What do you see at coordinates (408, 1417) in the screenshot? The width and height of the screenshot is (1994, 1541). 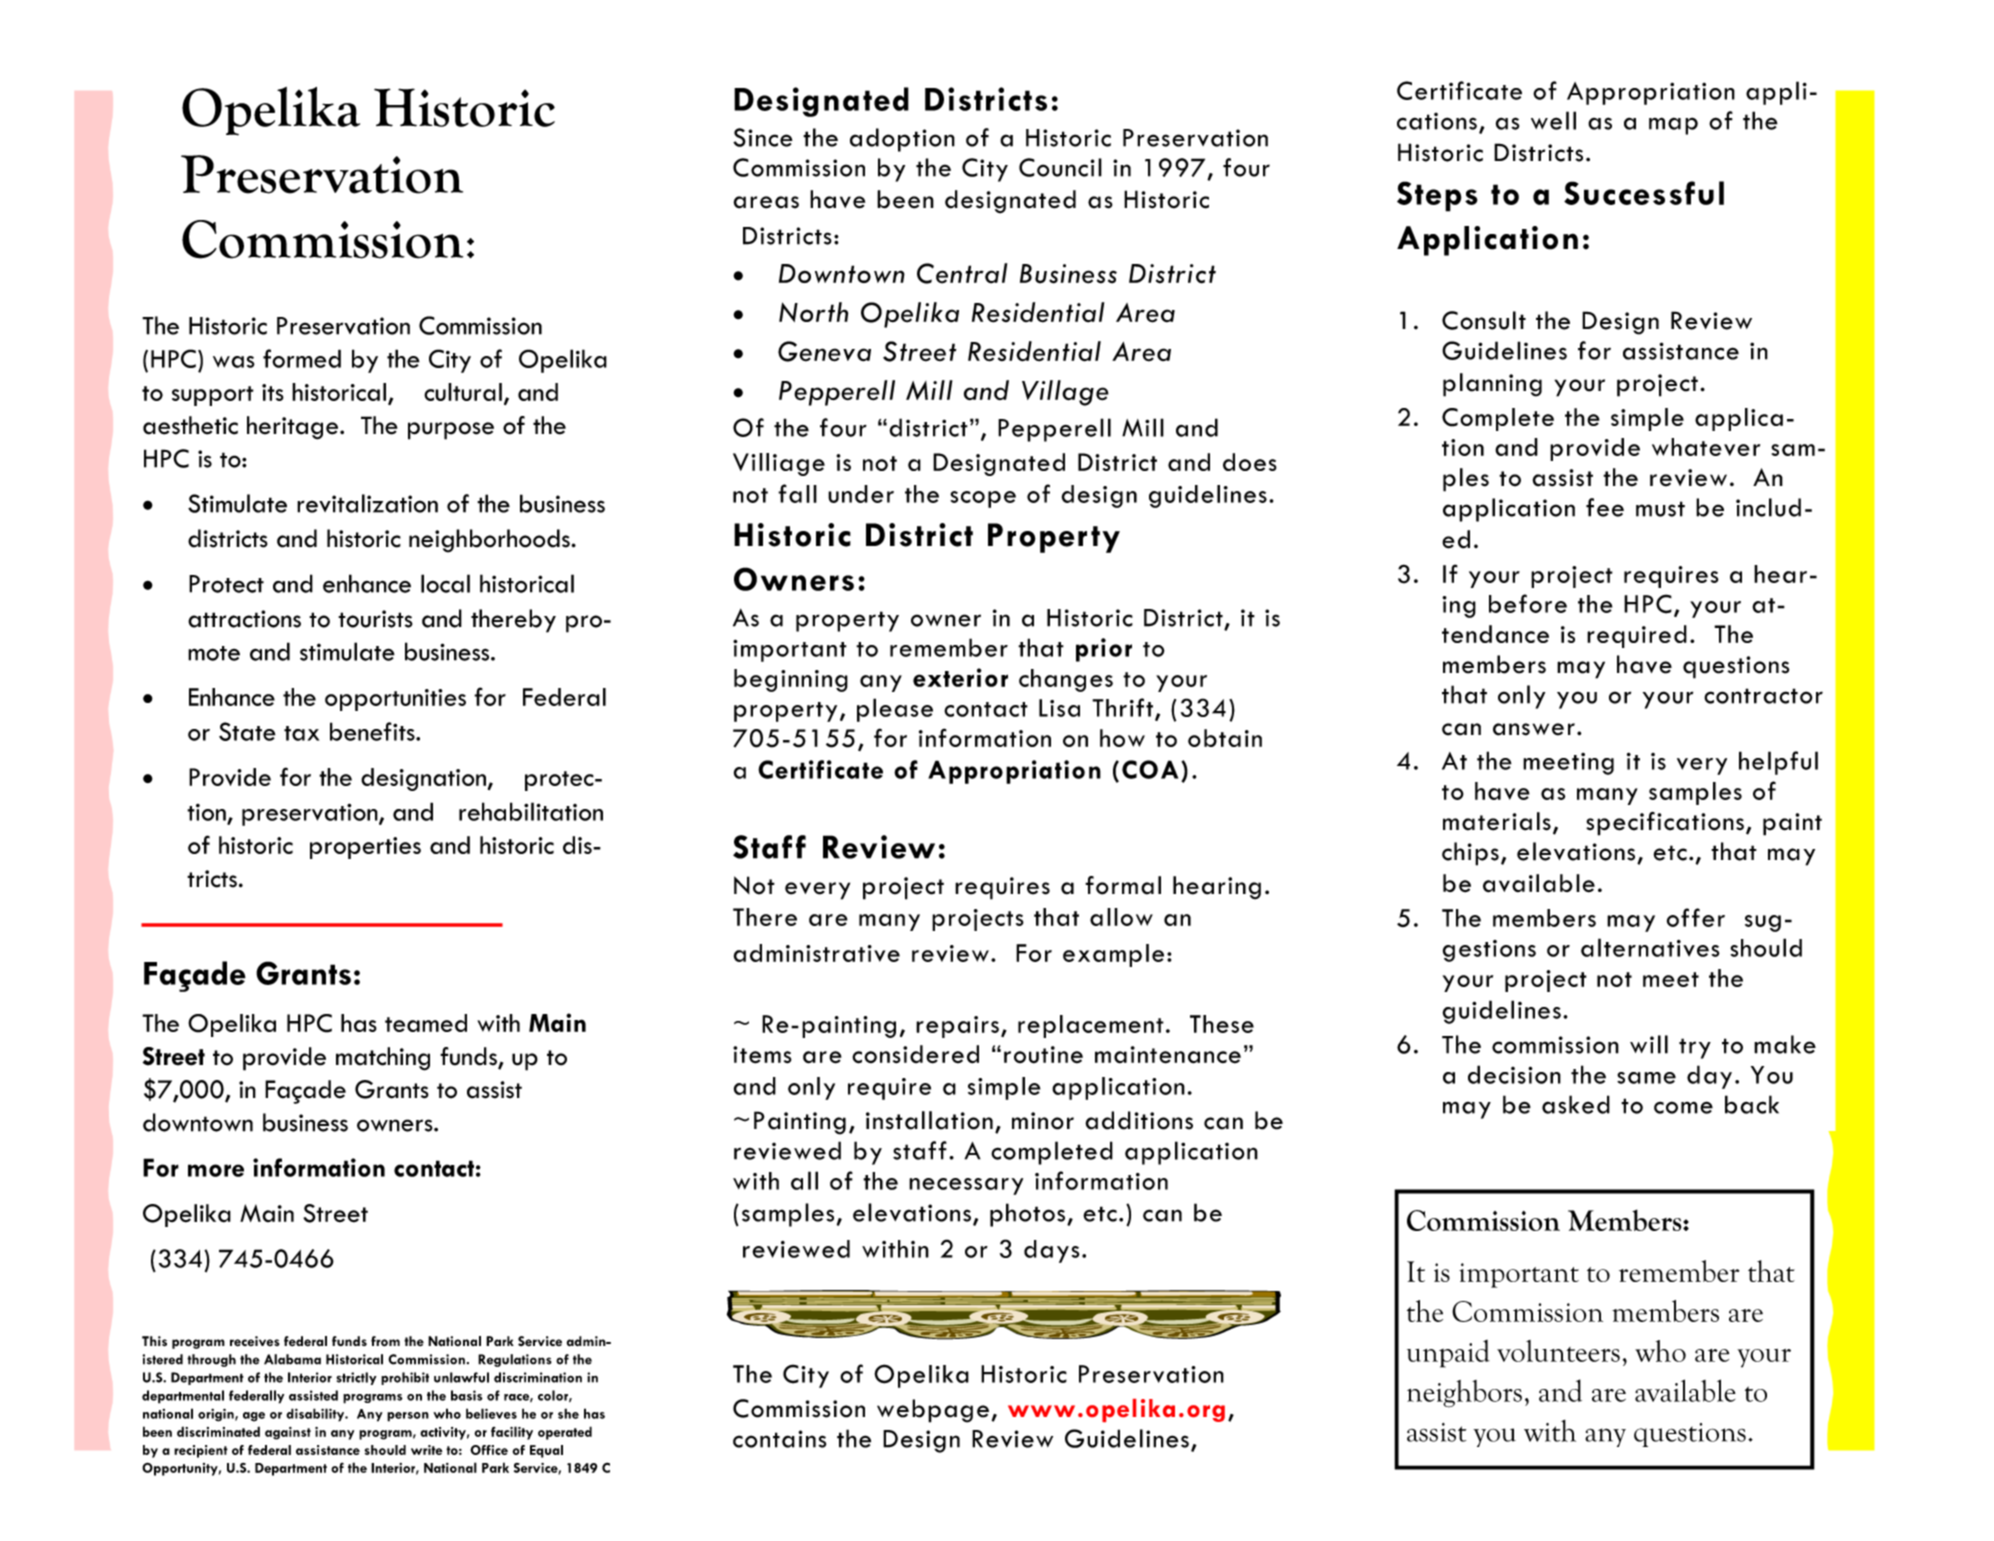 I see `person` at bounding box center [408, 1417].
